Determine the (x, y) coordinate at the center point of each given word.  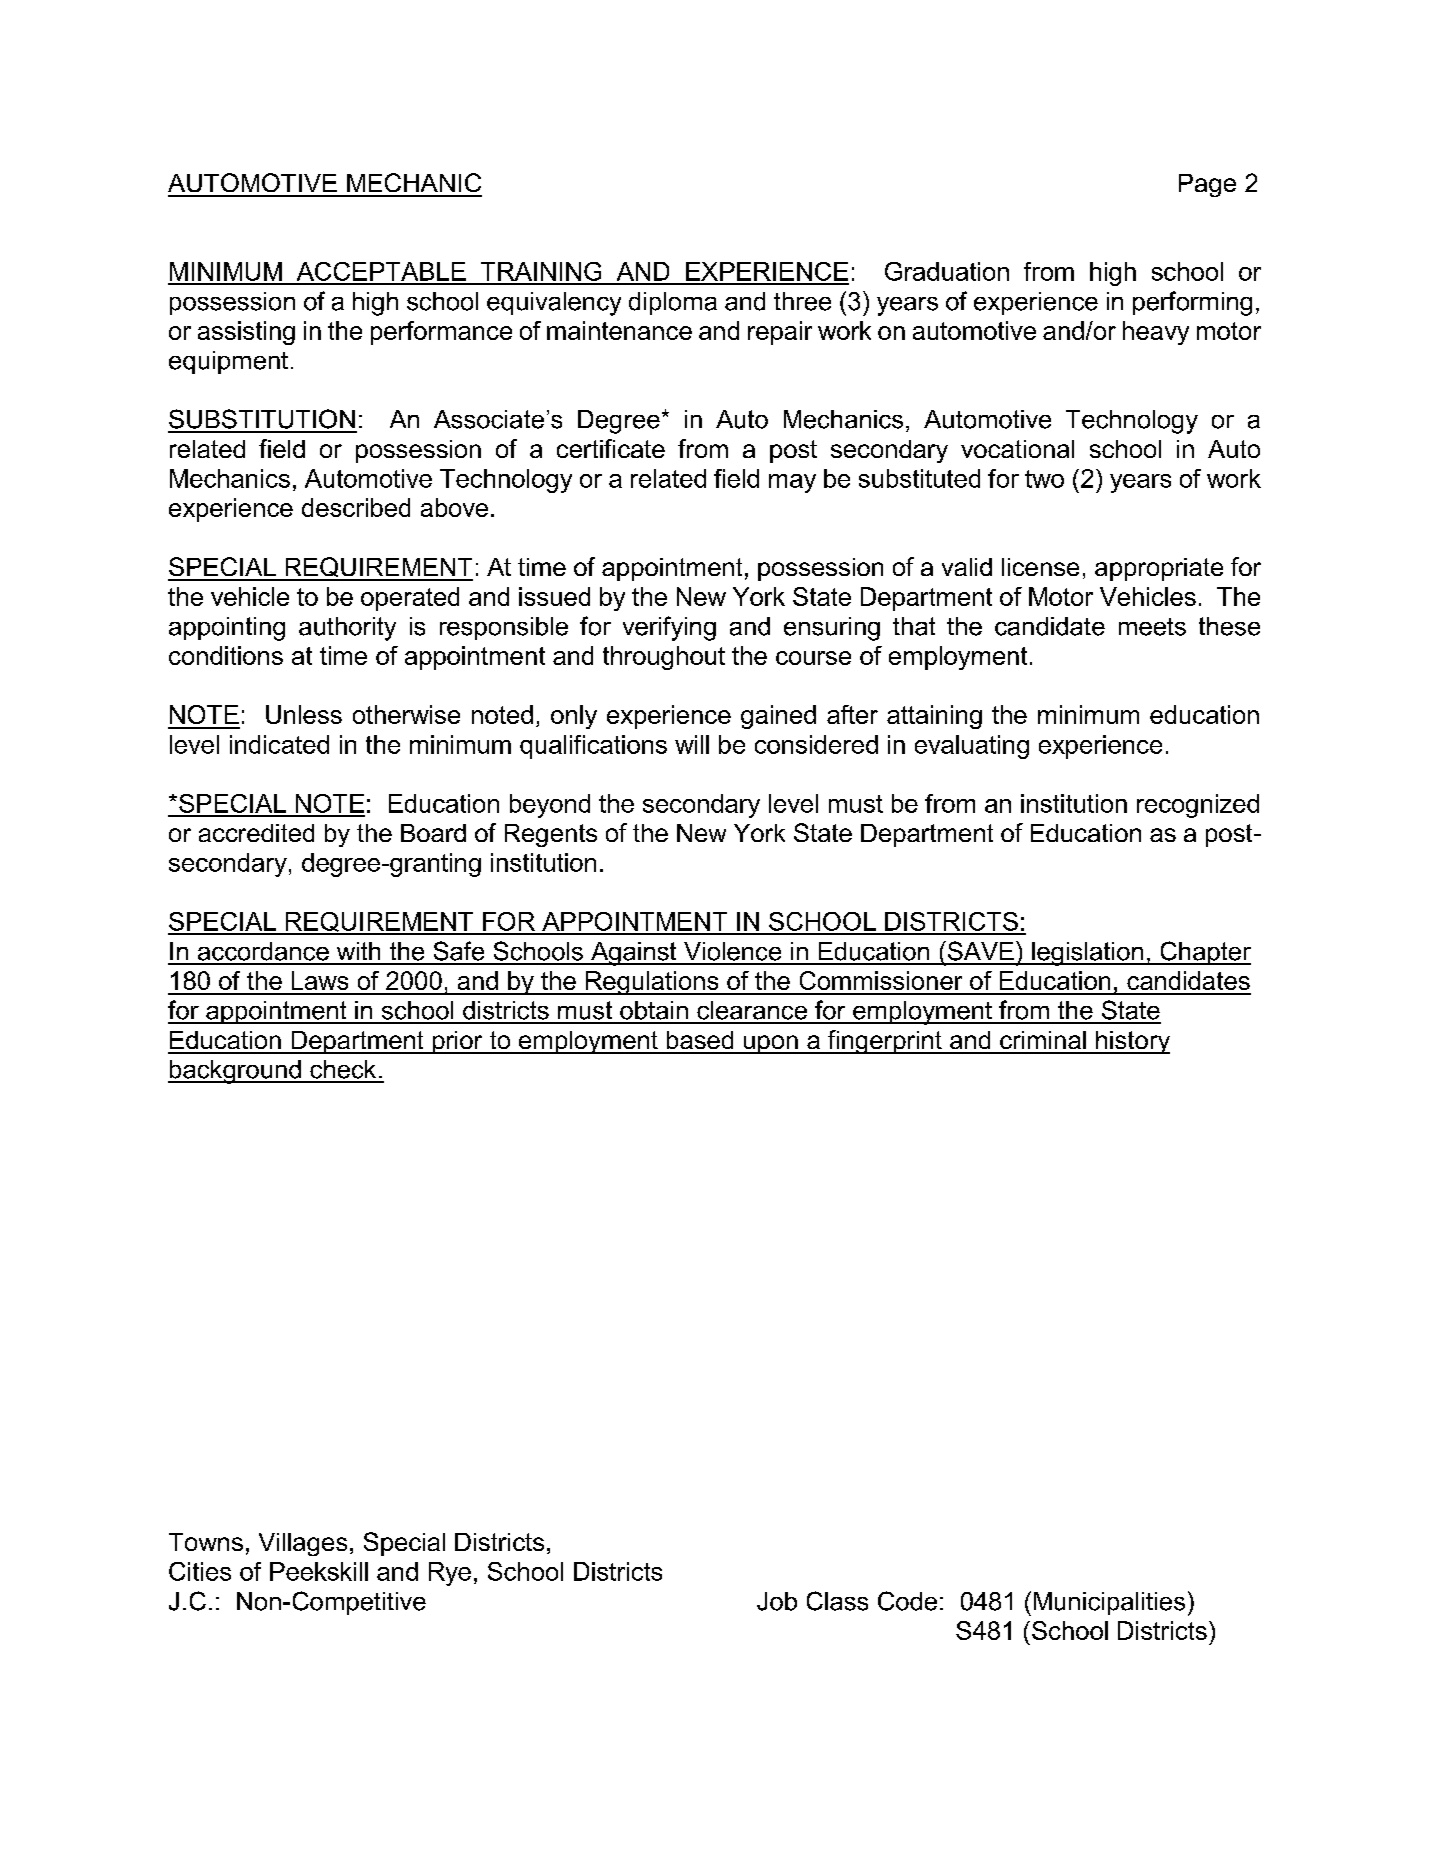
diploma (673, 303)
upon (770, 1044)
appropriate (1159, 569)
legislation (1088, 954)
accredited (256, 833)
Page (1207, 185)
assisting (246, 333)
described (356, 507)
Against (634, 954)
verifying (669, 628)
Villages (303, 1544)
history (1132, 1042)
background (235, 1072)
